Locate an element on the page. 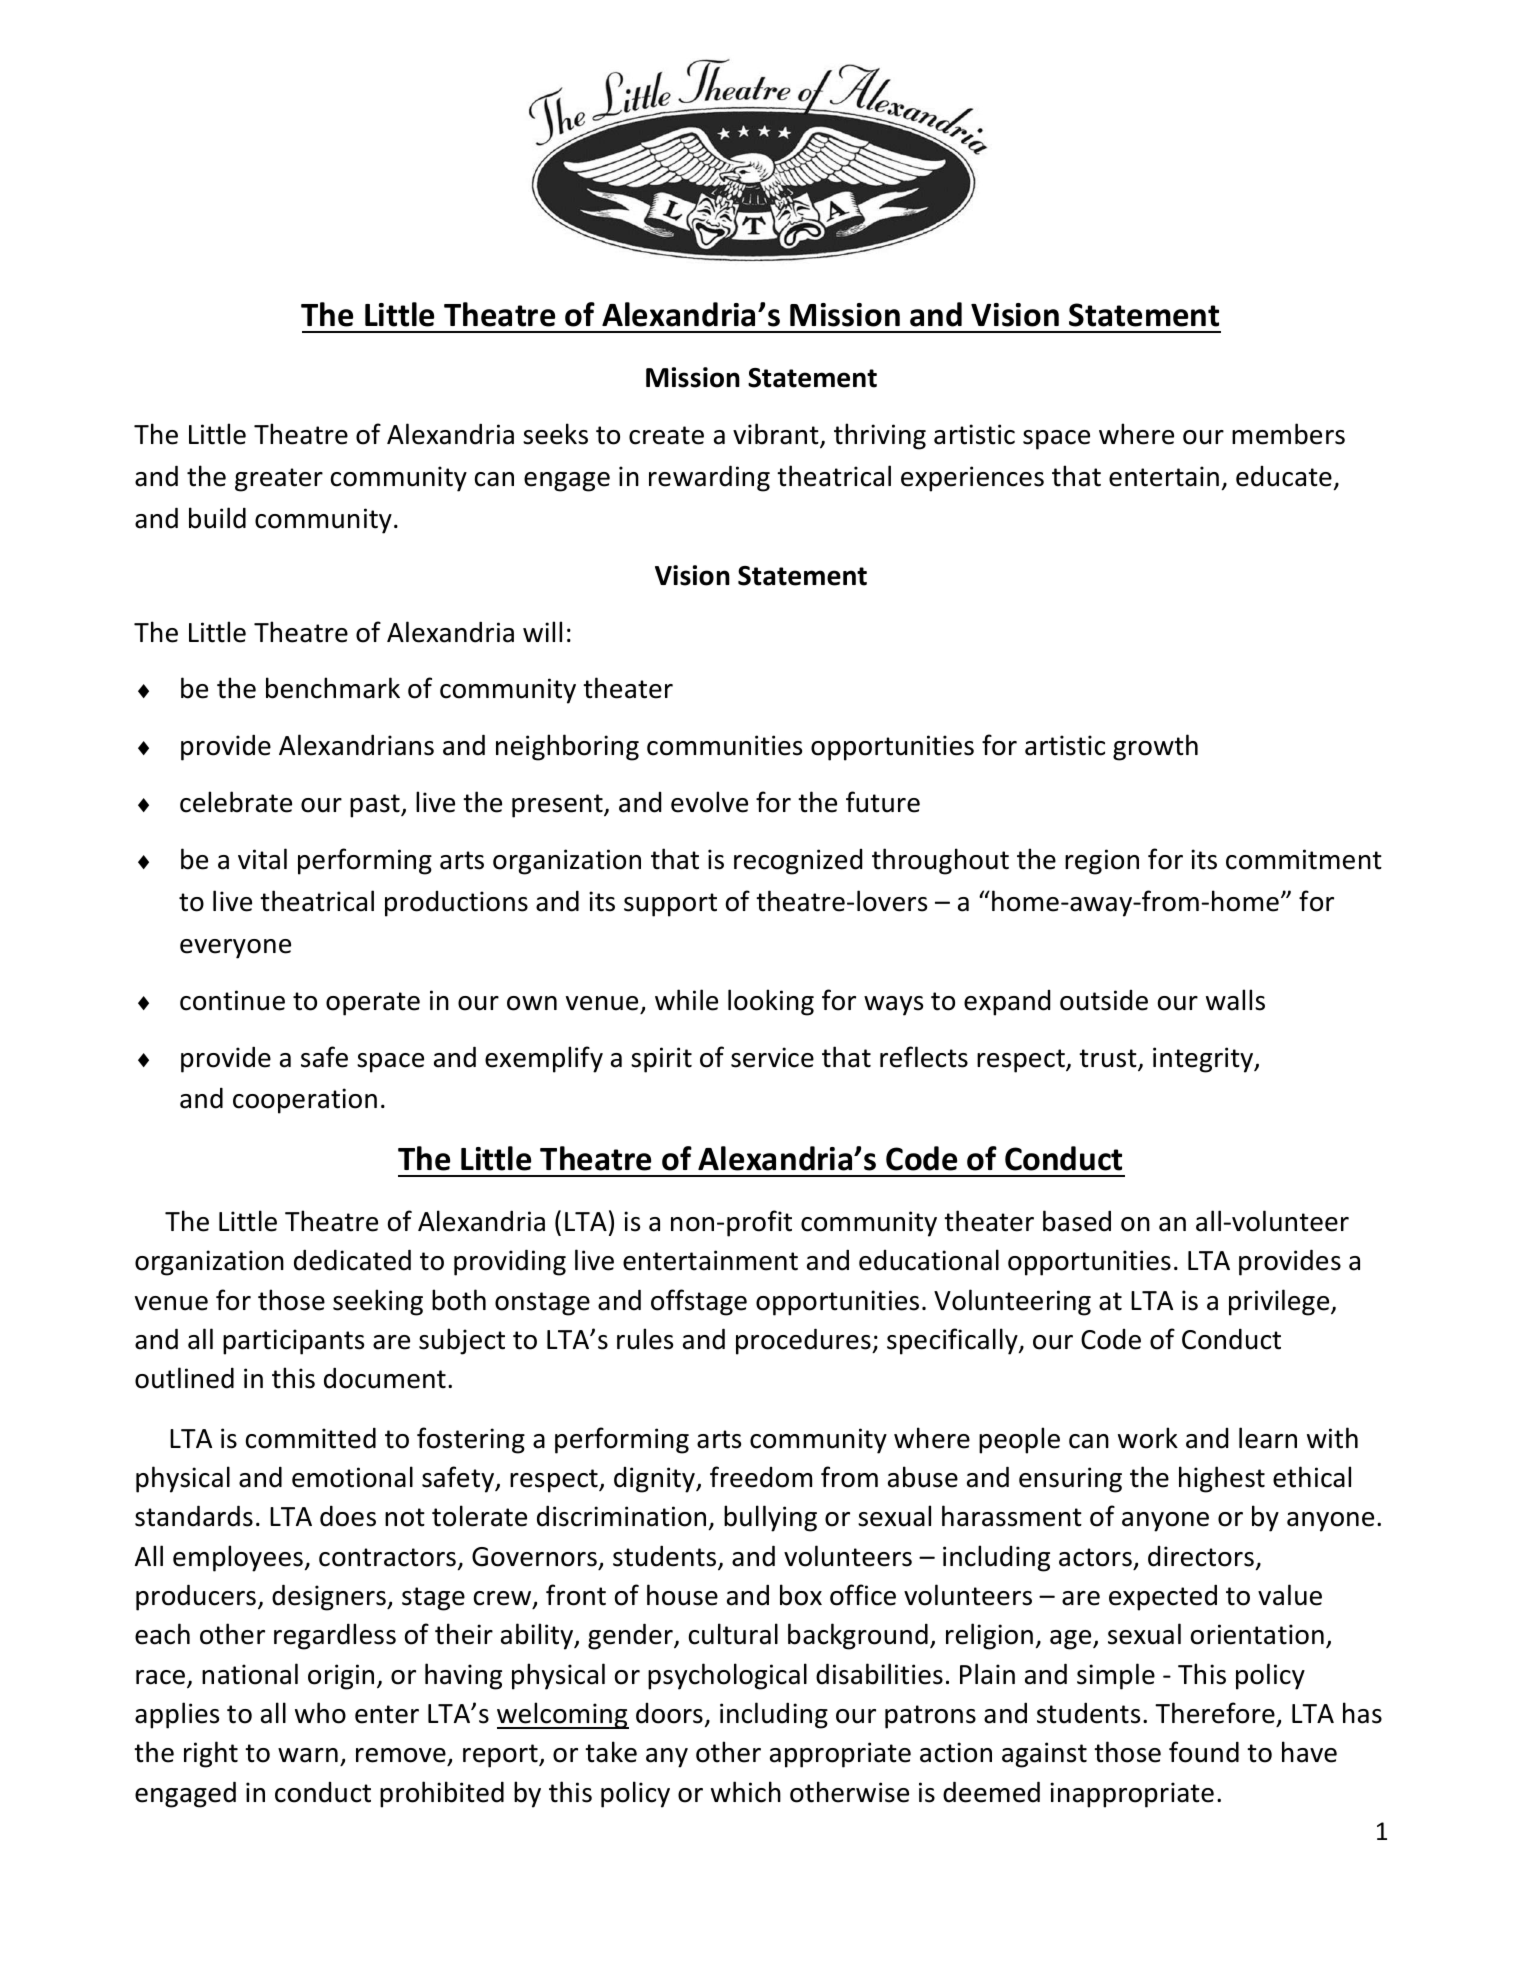  found is located at coordinates (1204, 1752).
